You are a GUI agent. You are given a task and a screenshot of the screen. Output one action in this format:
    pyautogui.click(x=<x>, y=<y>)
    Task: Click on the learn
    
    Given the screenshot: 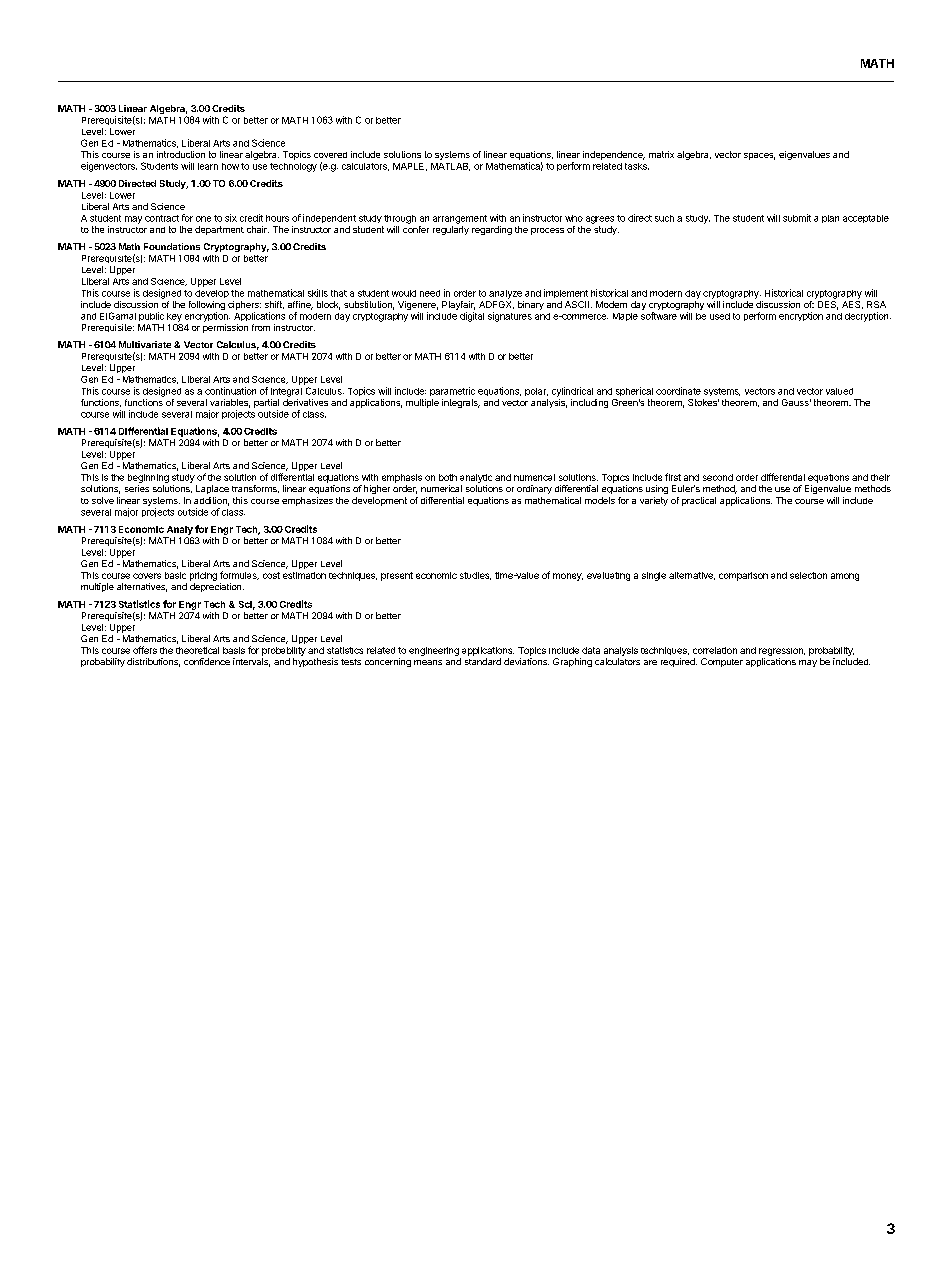 What is the action you would take?
    pyautogui.click(x=208, y=166)
